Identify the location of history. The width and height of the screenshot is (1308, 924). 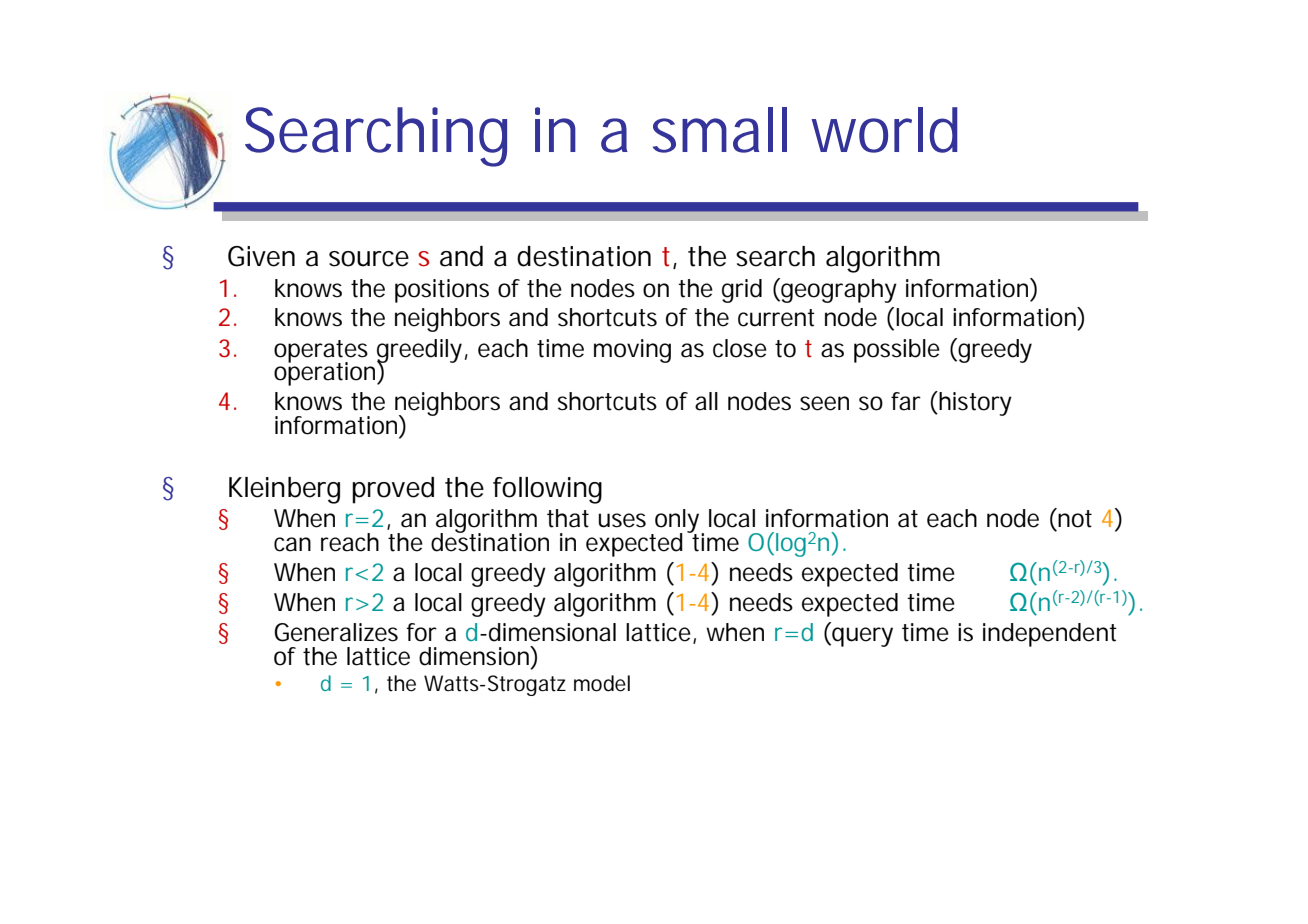
(974, 403).
